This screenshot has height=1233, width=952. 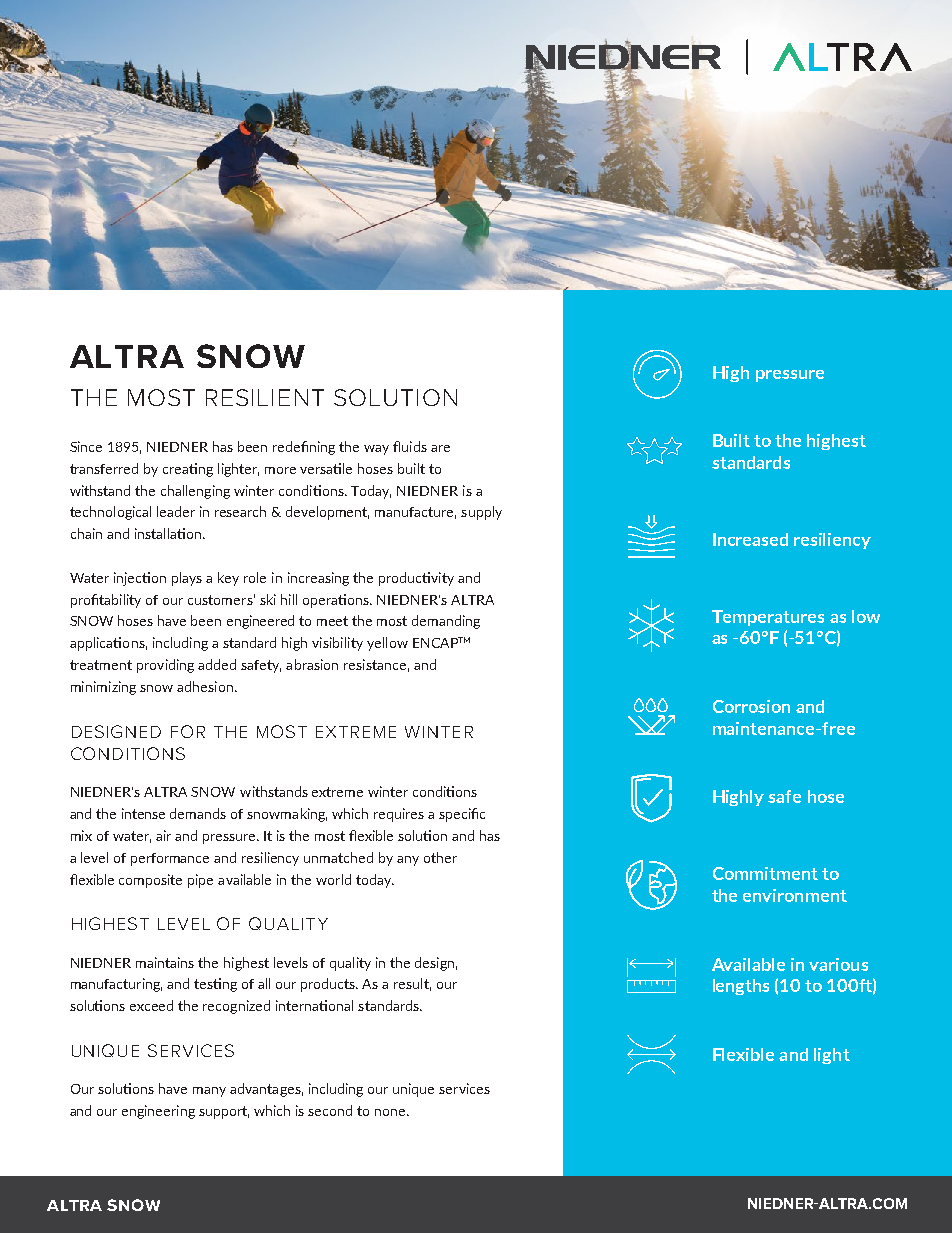 I want to click on none, so click(x=390, y=1112).
